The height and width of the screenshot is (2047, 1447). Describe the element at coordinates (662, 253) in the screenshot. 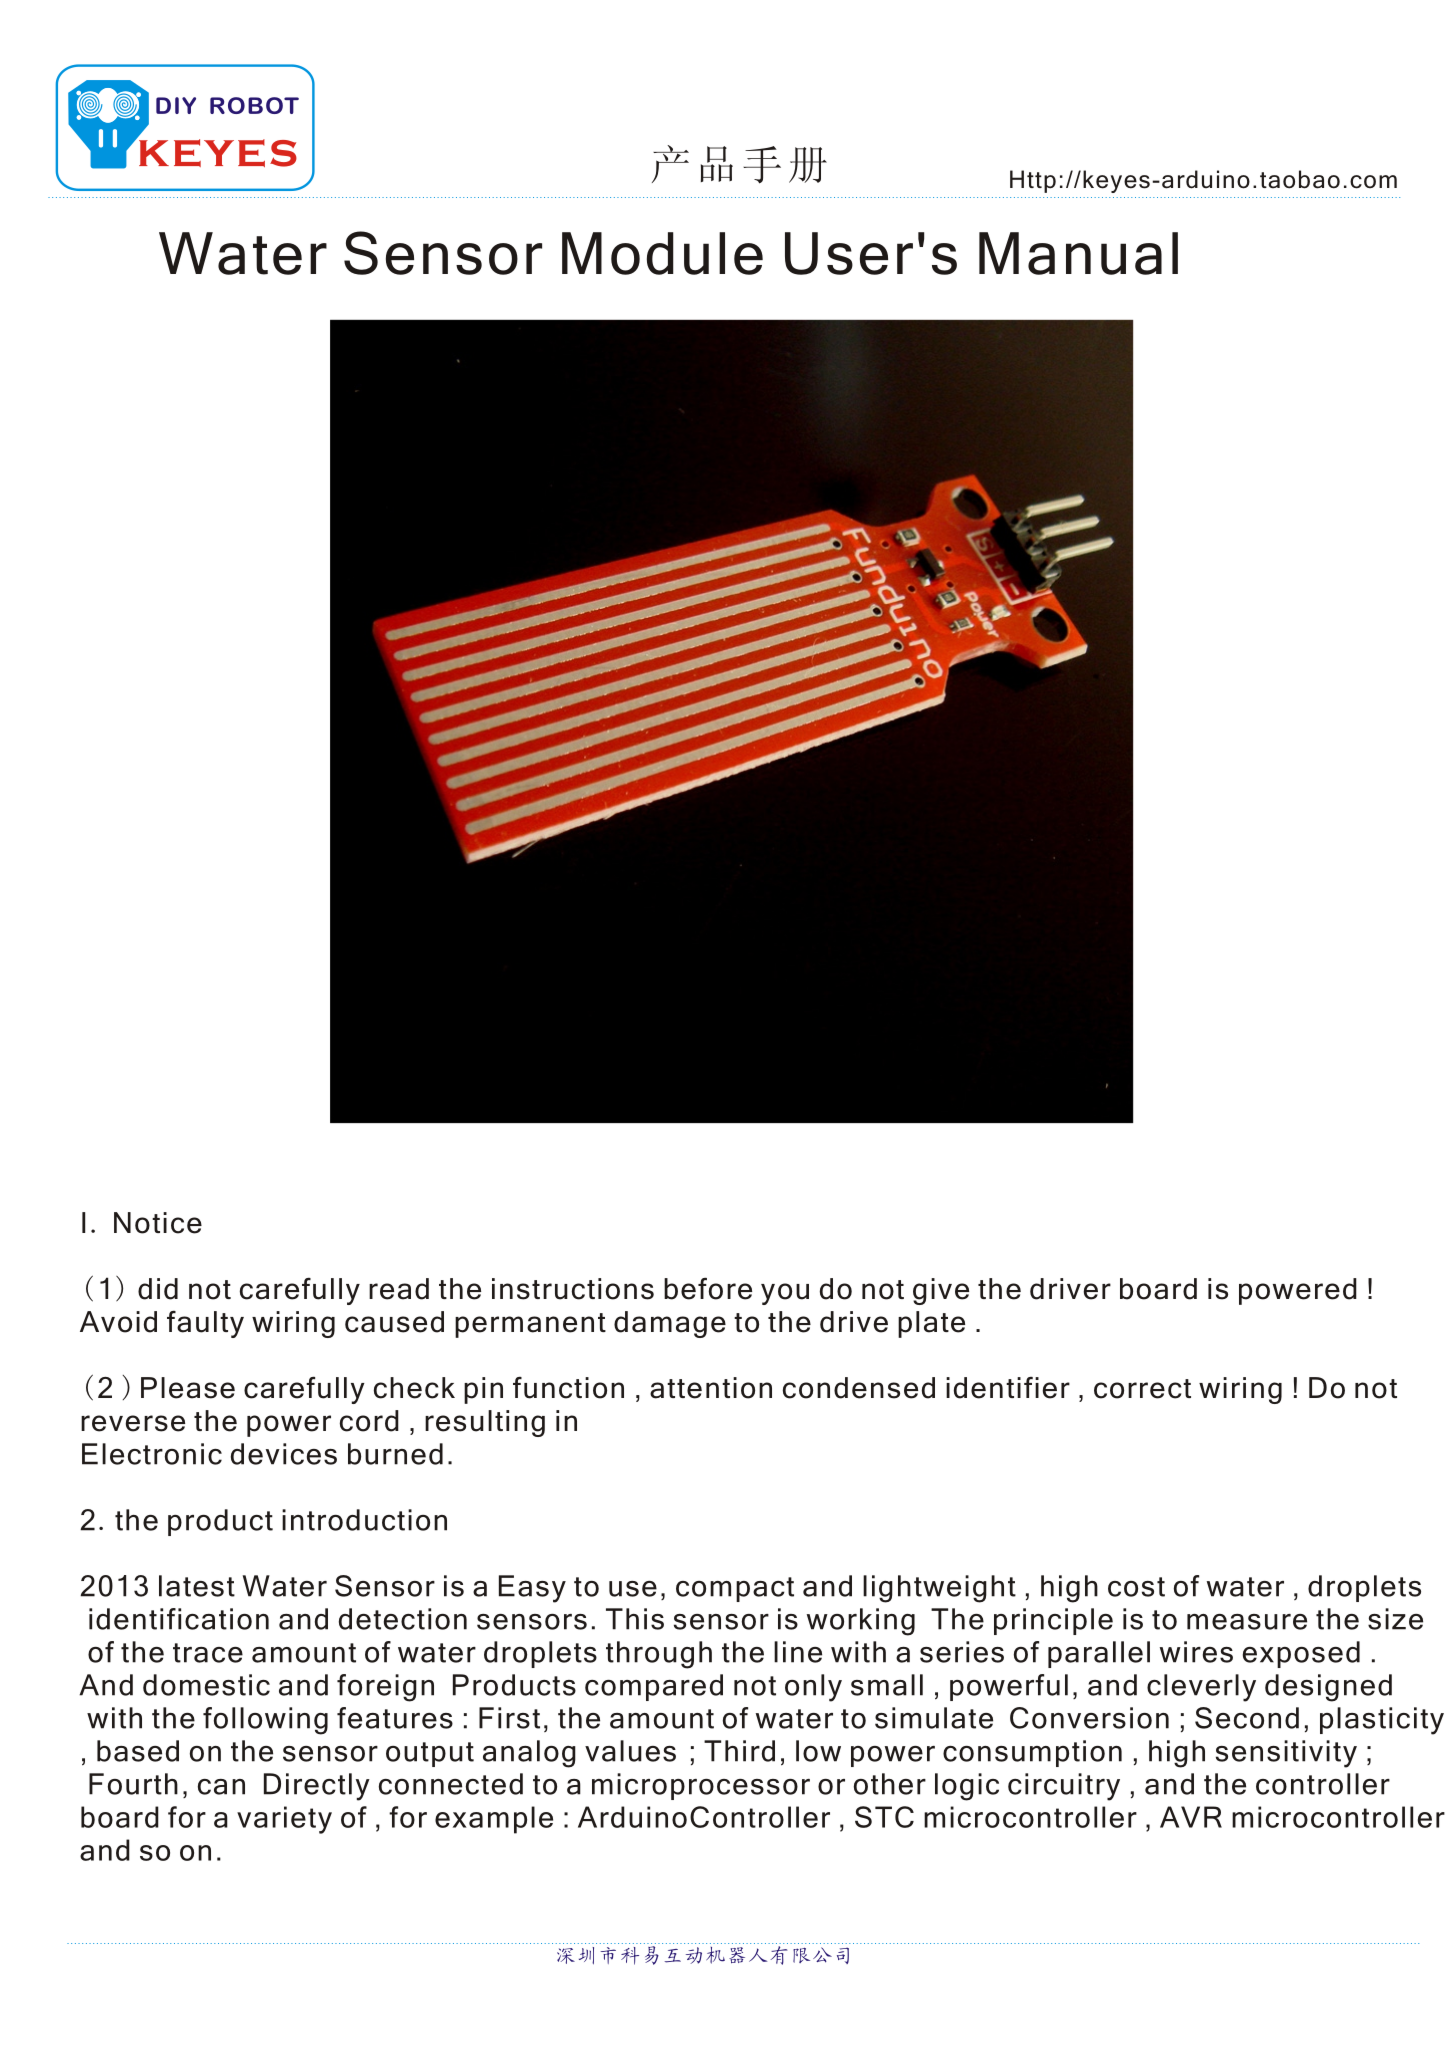

I see `Module` at that location.
